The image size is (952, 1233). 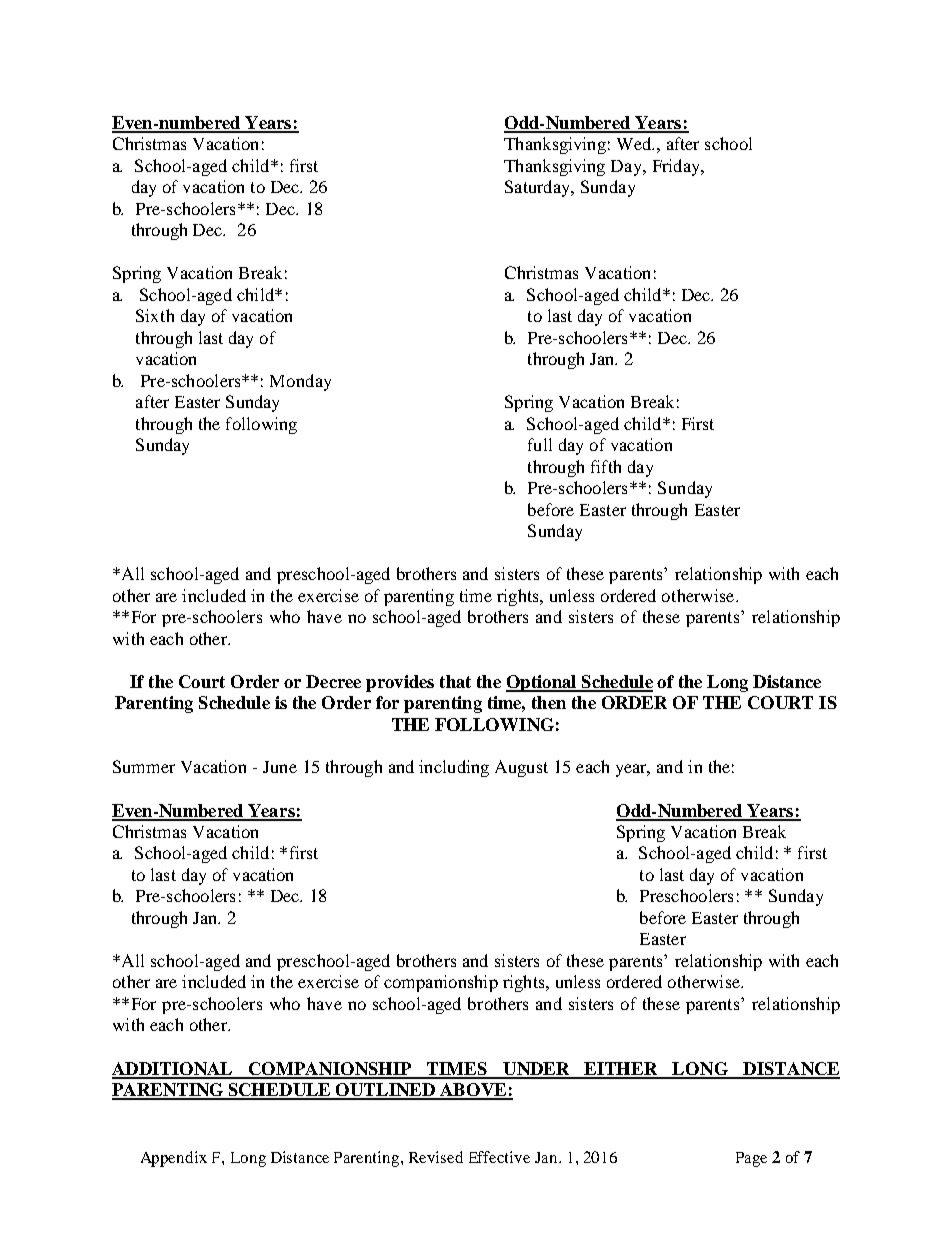 What do you see at coordinates (436, 1157) in the screenshot?
I see `Revised` at bounding box center [436, 1157].
